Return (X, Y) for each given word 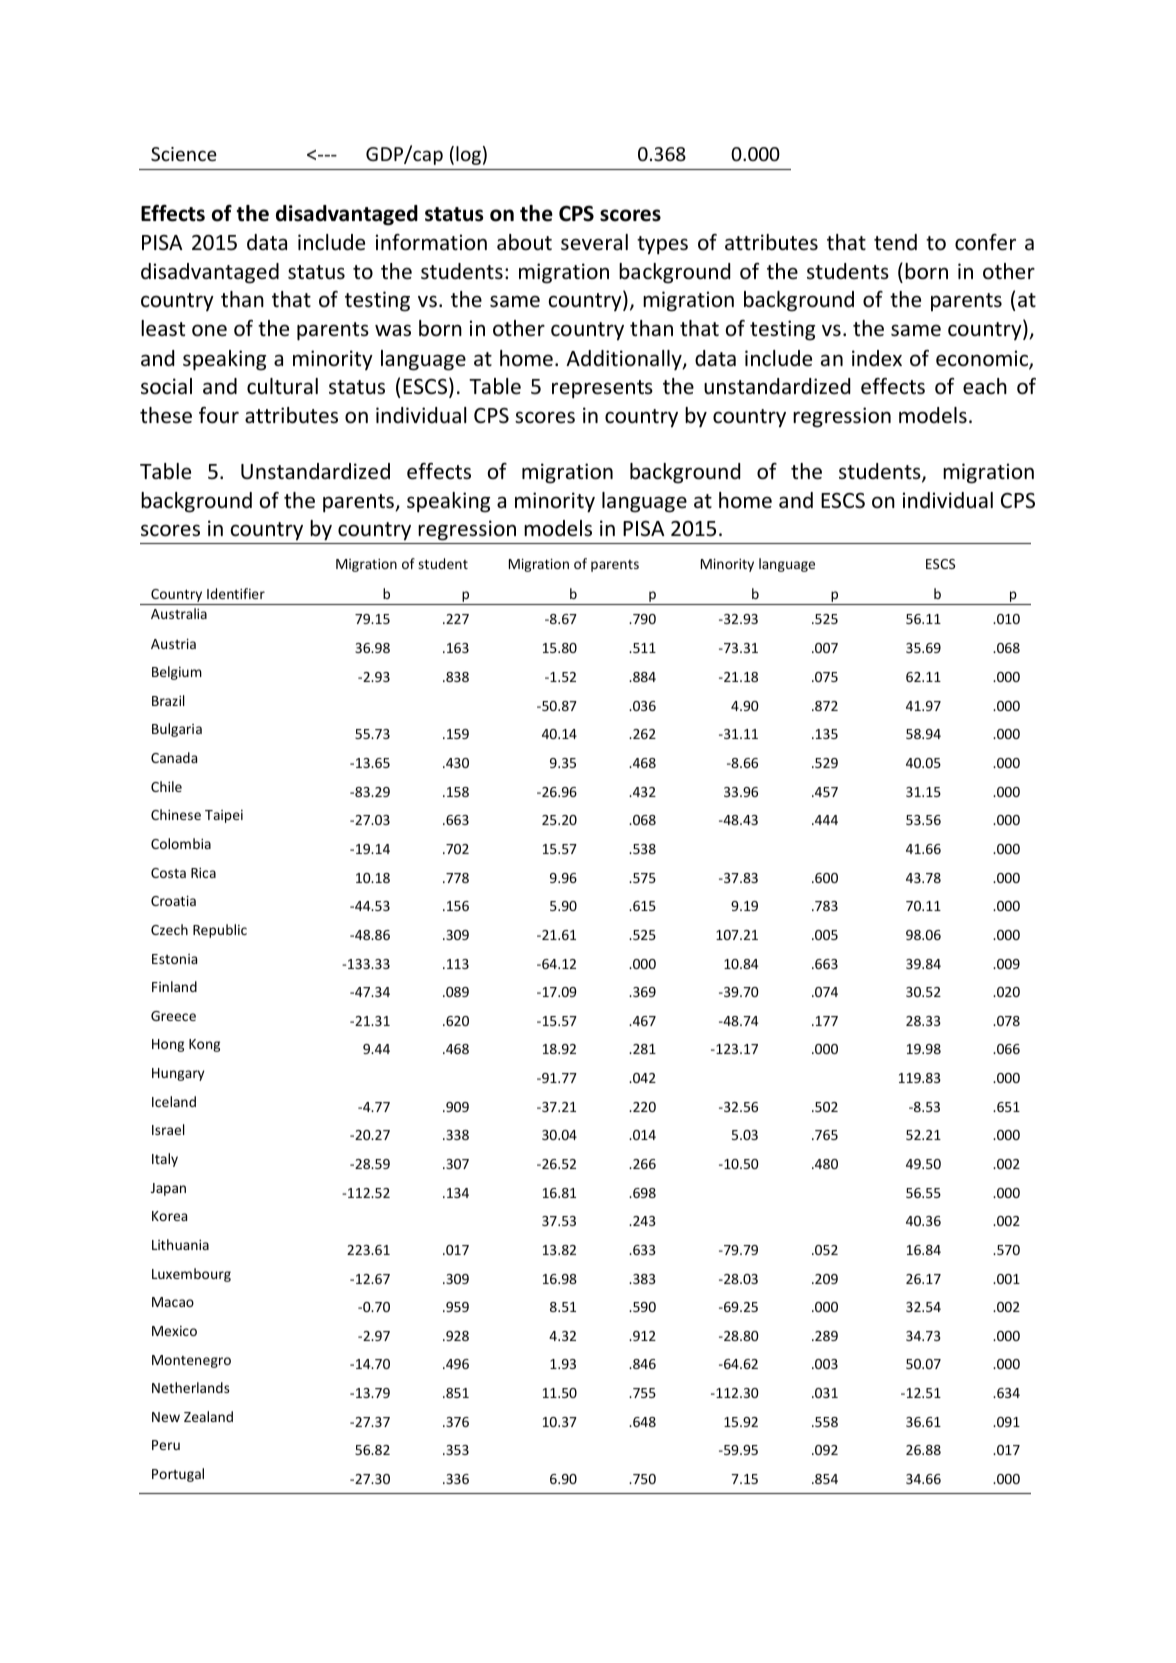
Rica (203, 872)
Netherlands (191, 1387)
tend (895, 242)
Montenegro (191, 1361)
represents (602, 389)
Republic (220, 931)
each (985, 386)
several (594, 242)
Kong (204, 1045)
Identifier (236, 593)
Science (184, 154)
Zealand (208, 1416)
